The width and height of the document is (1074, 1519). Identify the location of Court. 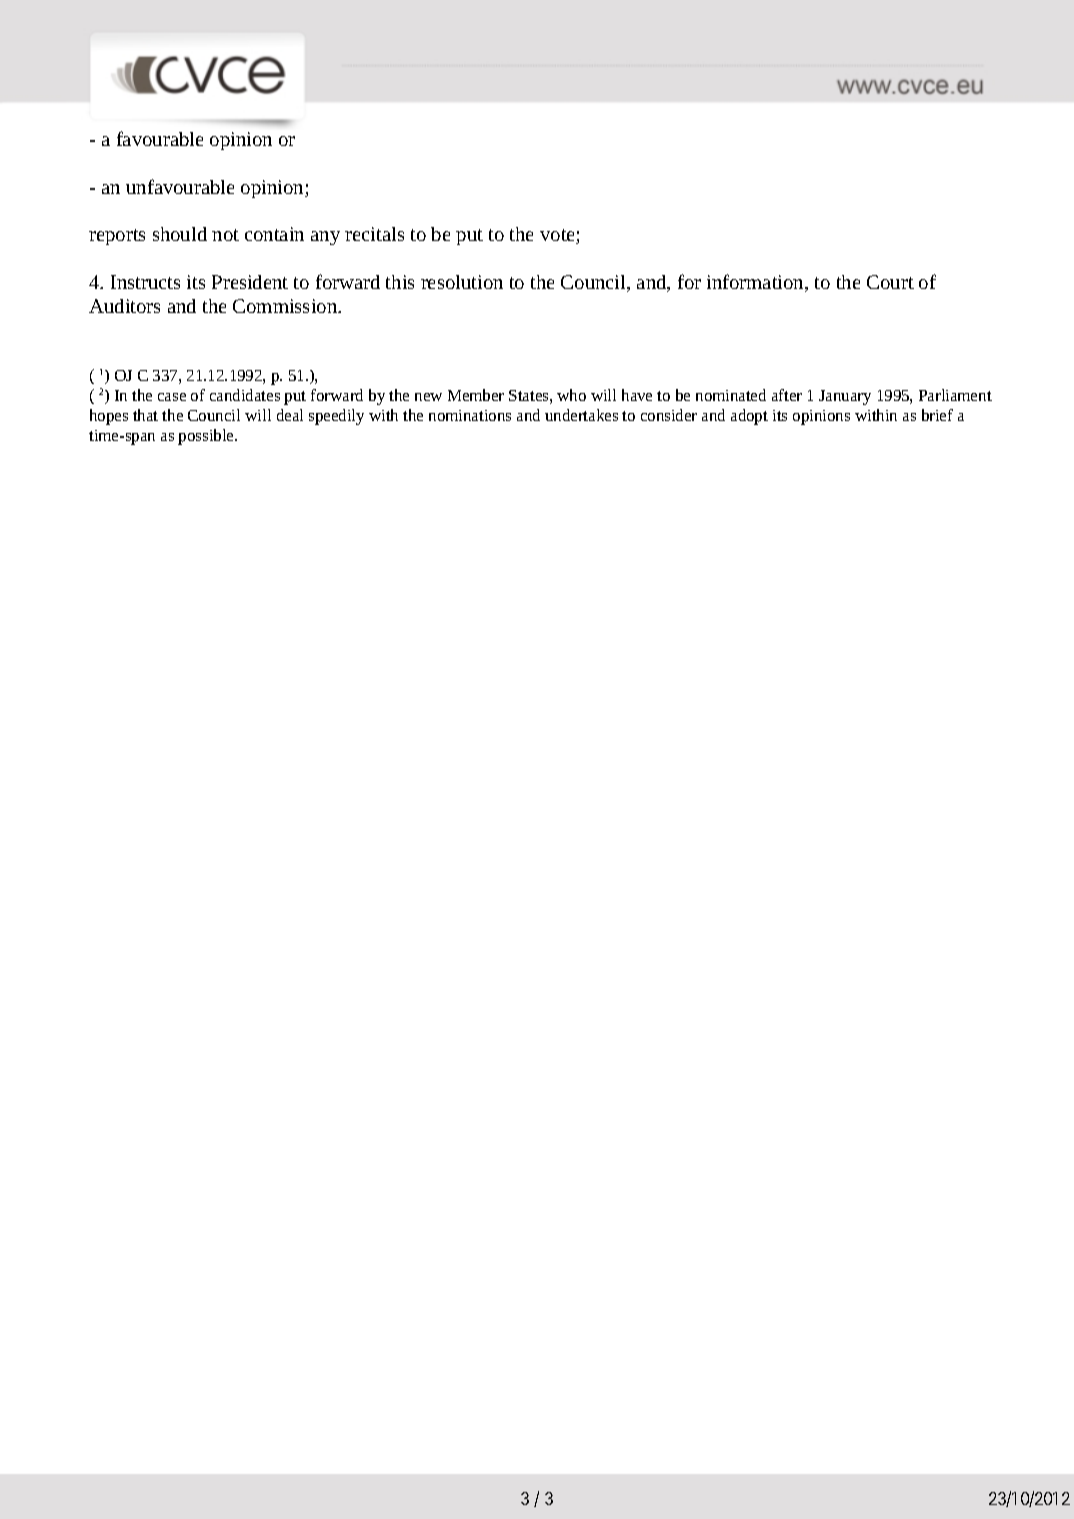
(890, 282).
